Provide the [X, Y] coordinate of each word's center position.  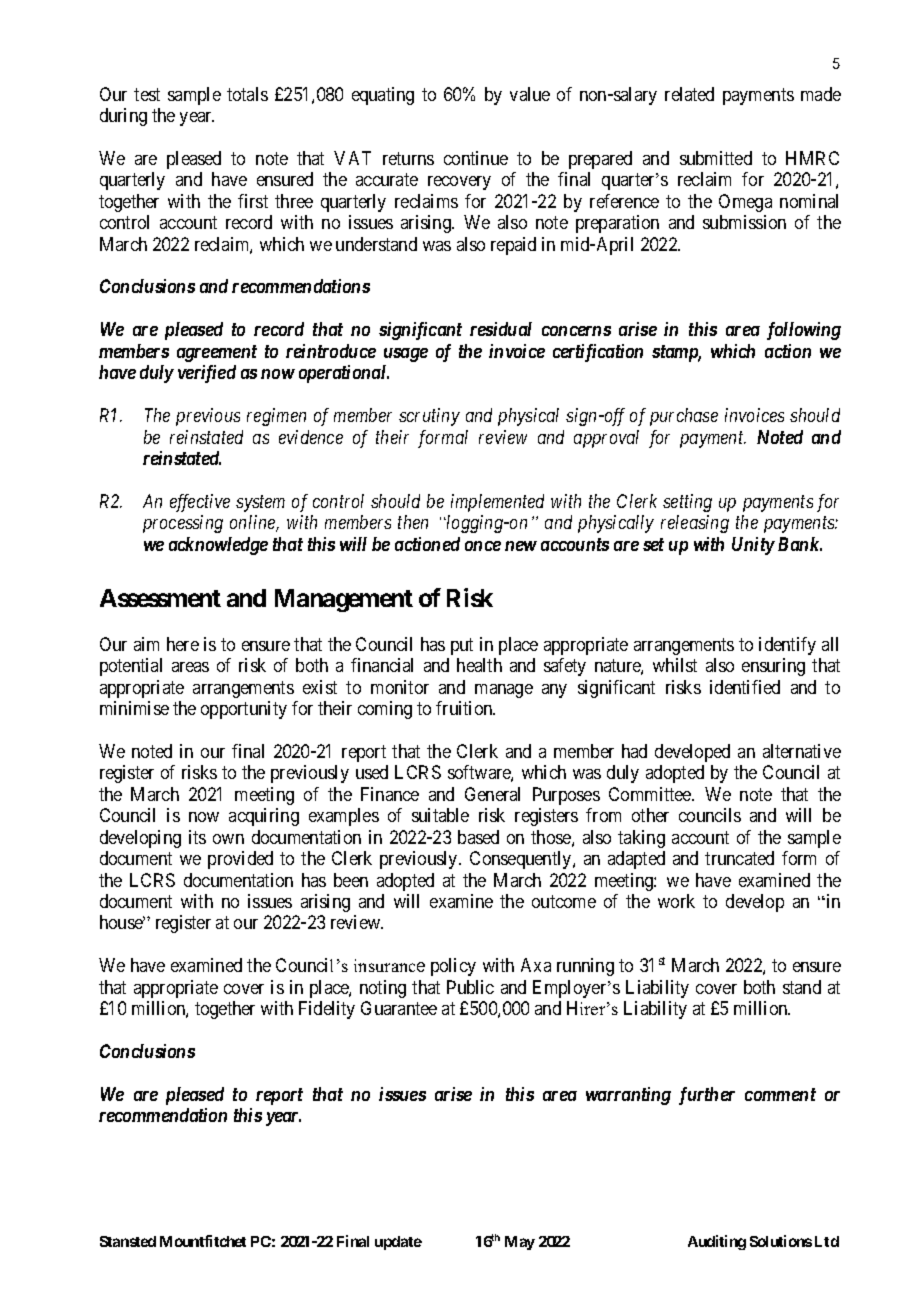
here [183, 644]
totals [247, 94]
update [398, 1243]
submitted [716, 158]
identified [745, 687]
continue [476, 158]
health [479, 665]
